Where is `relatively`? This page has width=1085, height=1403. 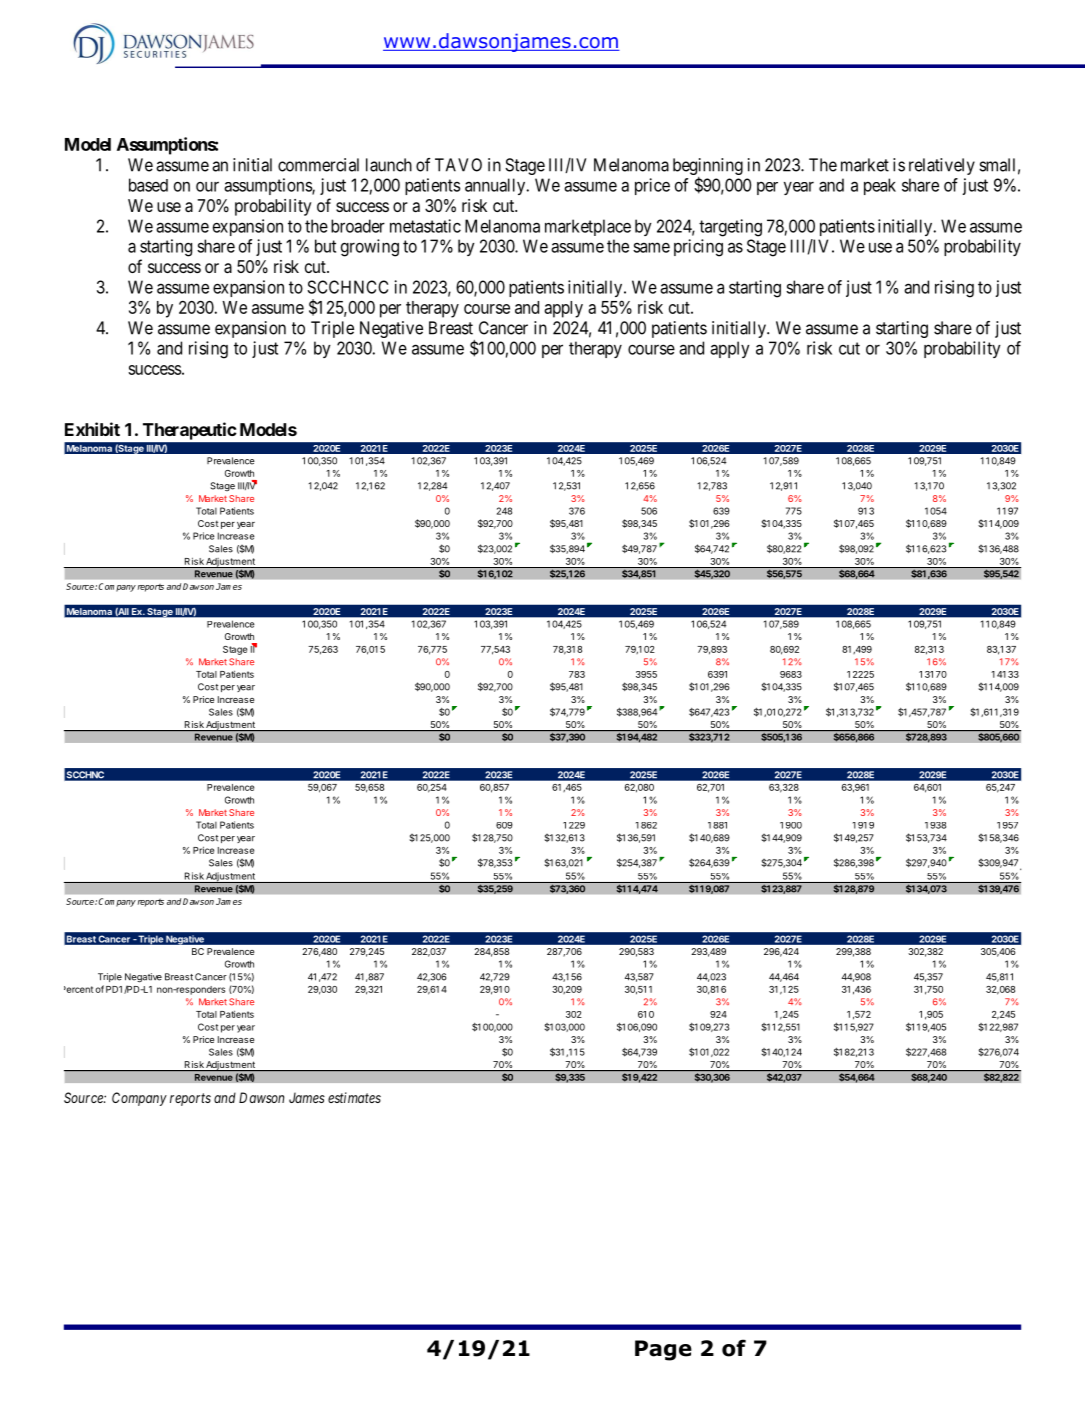 relatively is located at coordinates (942, 166).
